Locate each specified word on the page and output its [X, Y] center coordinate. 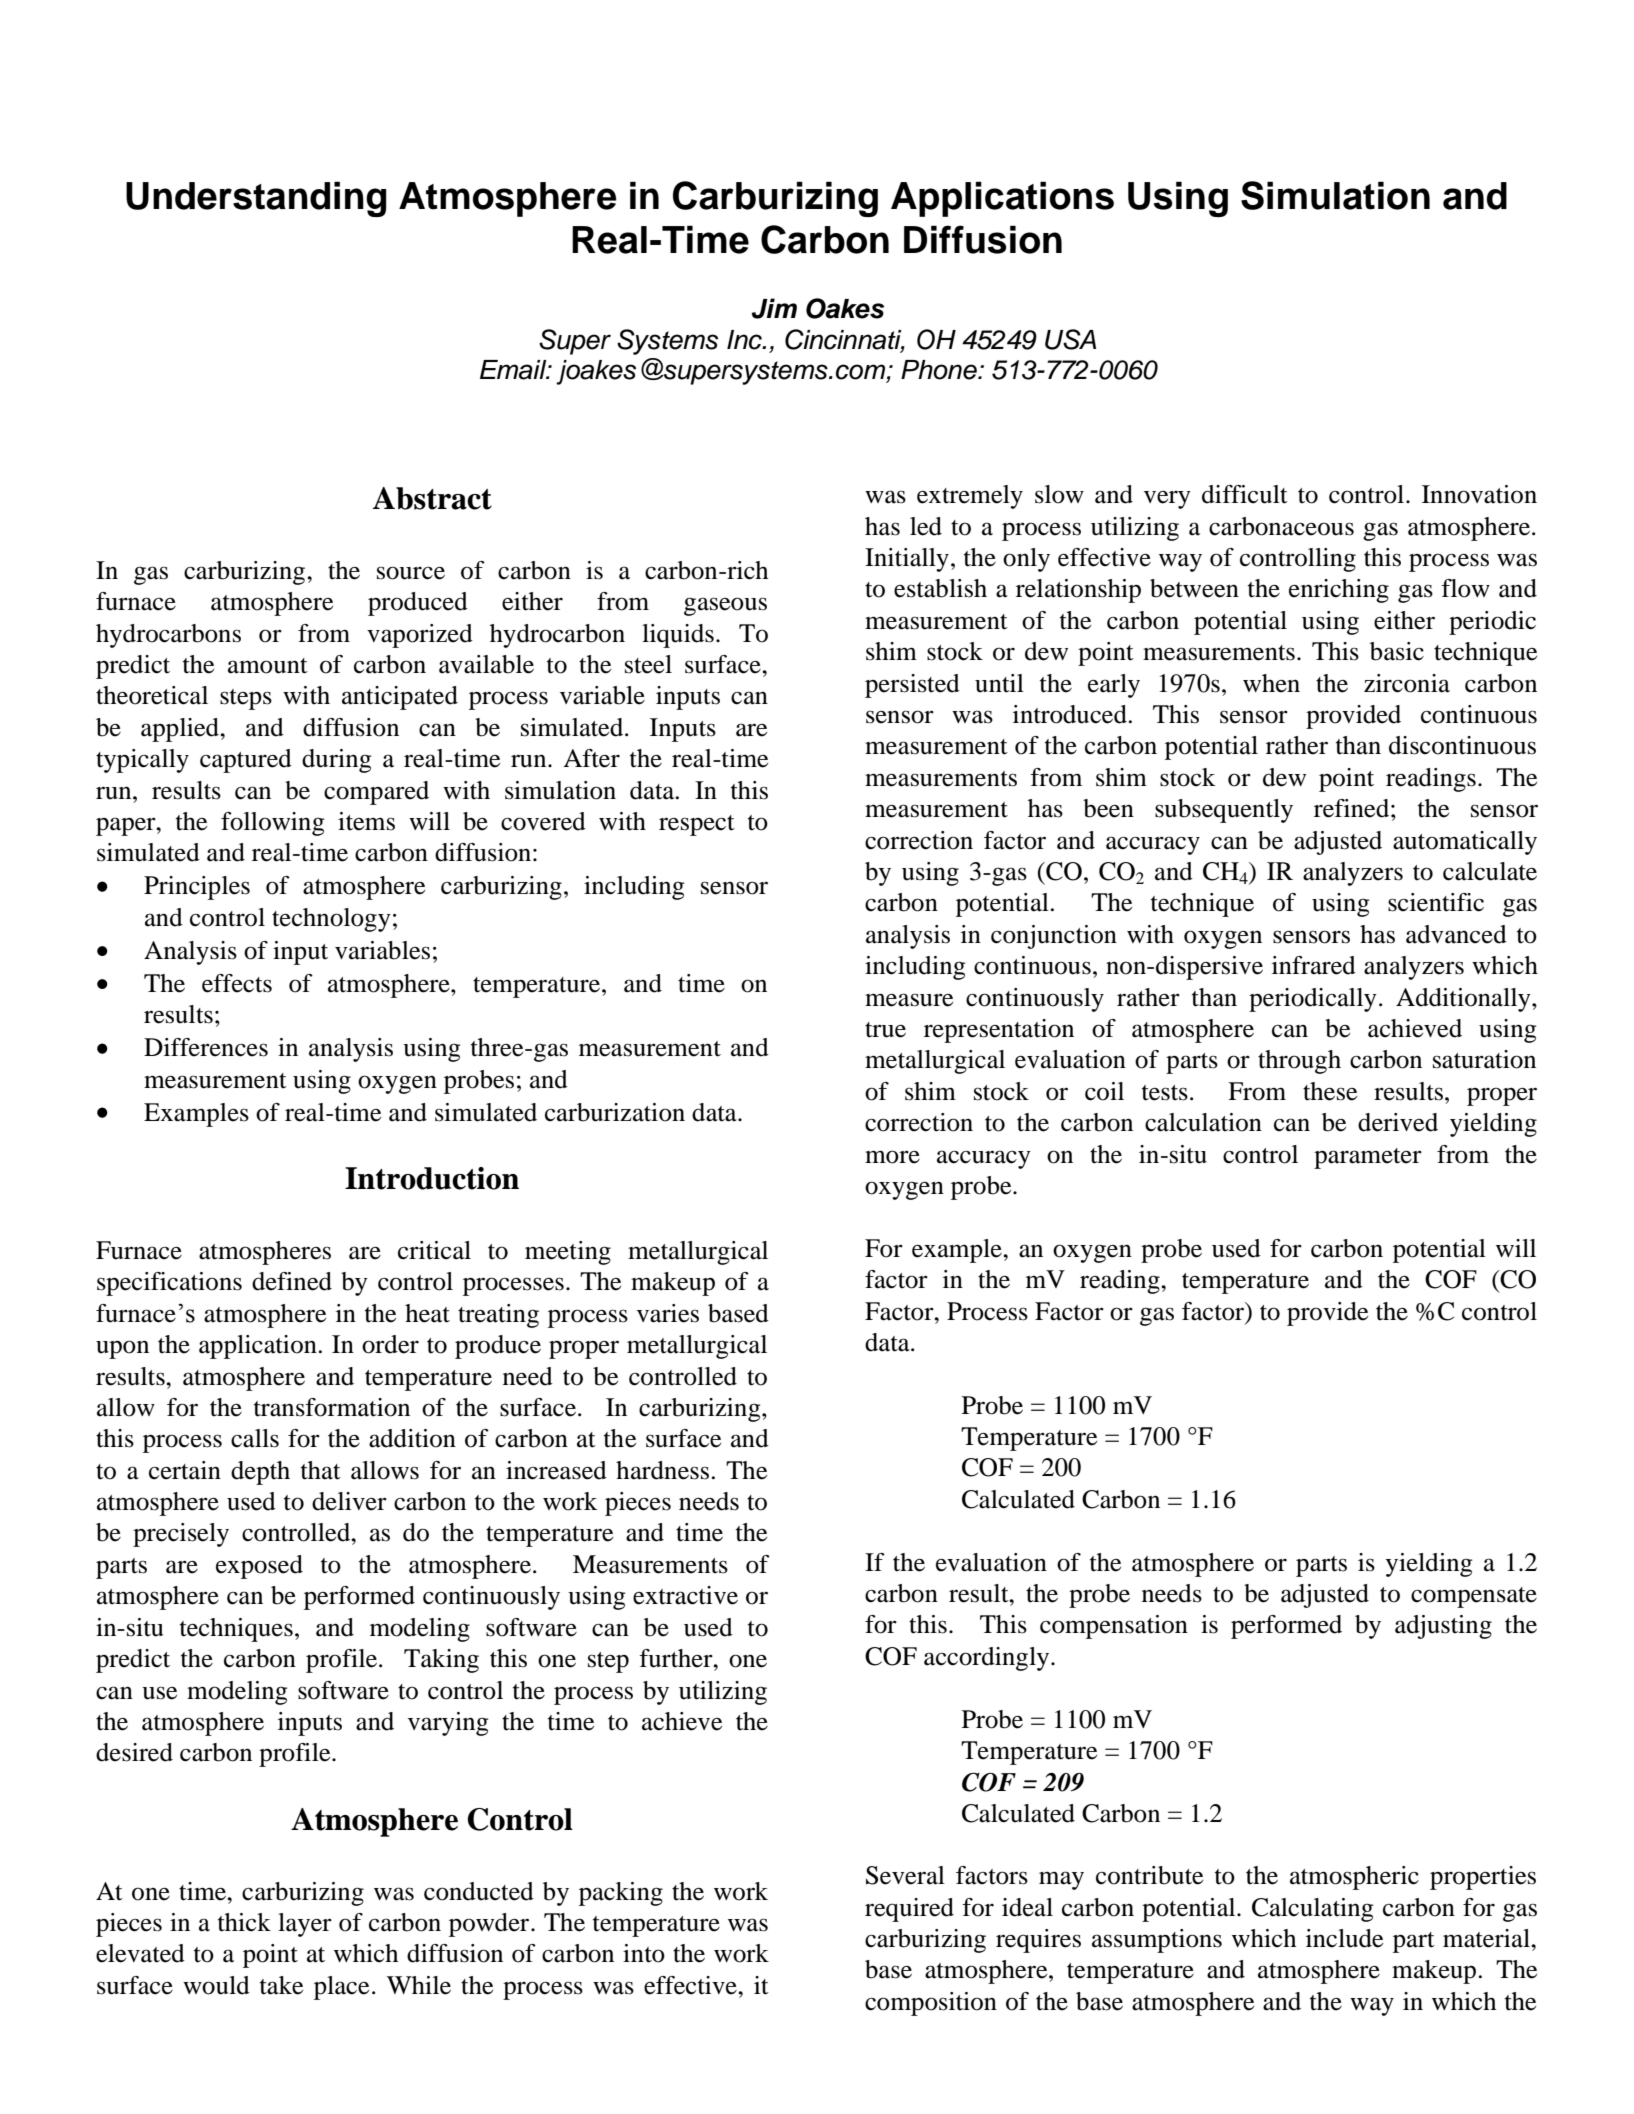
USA [1070, 339]
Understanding [256, 199]
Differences [206, 1047]
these [1330, 1091]
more [892, 1157]
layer [305, 1925]
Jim [774, 308]
